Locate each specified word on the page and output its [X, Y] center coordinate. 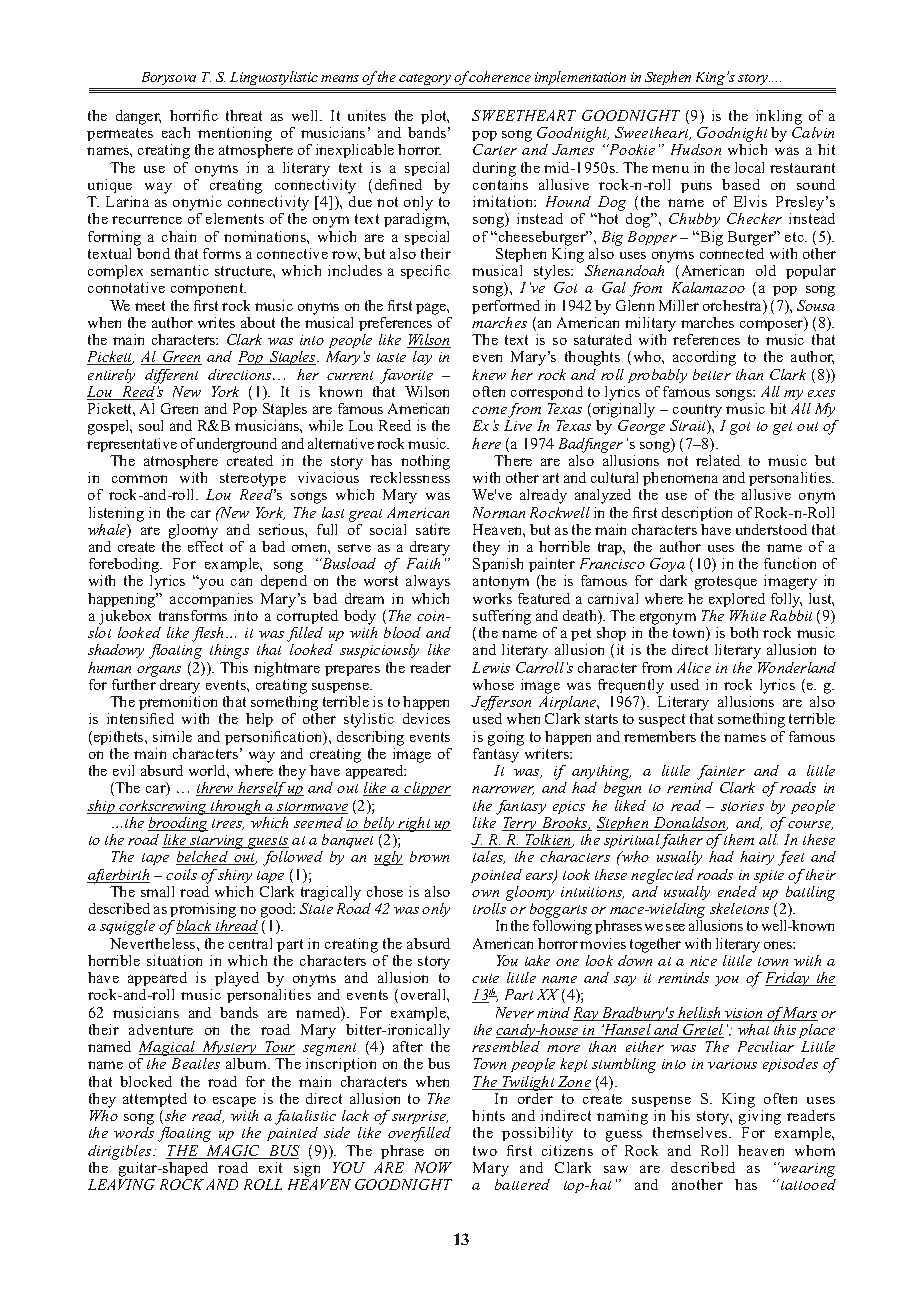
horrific [194, 115]
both [744, 632]
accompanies [211, 600]
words [134, 1132]
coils [181, 874]
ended [737, 891]
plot [435, 117]
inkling [779, 117]
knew [489, 374]
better [712, 374]
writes [216, 322]
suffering [502, 617]
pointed [496, 876]
